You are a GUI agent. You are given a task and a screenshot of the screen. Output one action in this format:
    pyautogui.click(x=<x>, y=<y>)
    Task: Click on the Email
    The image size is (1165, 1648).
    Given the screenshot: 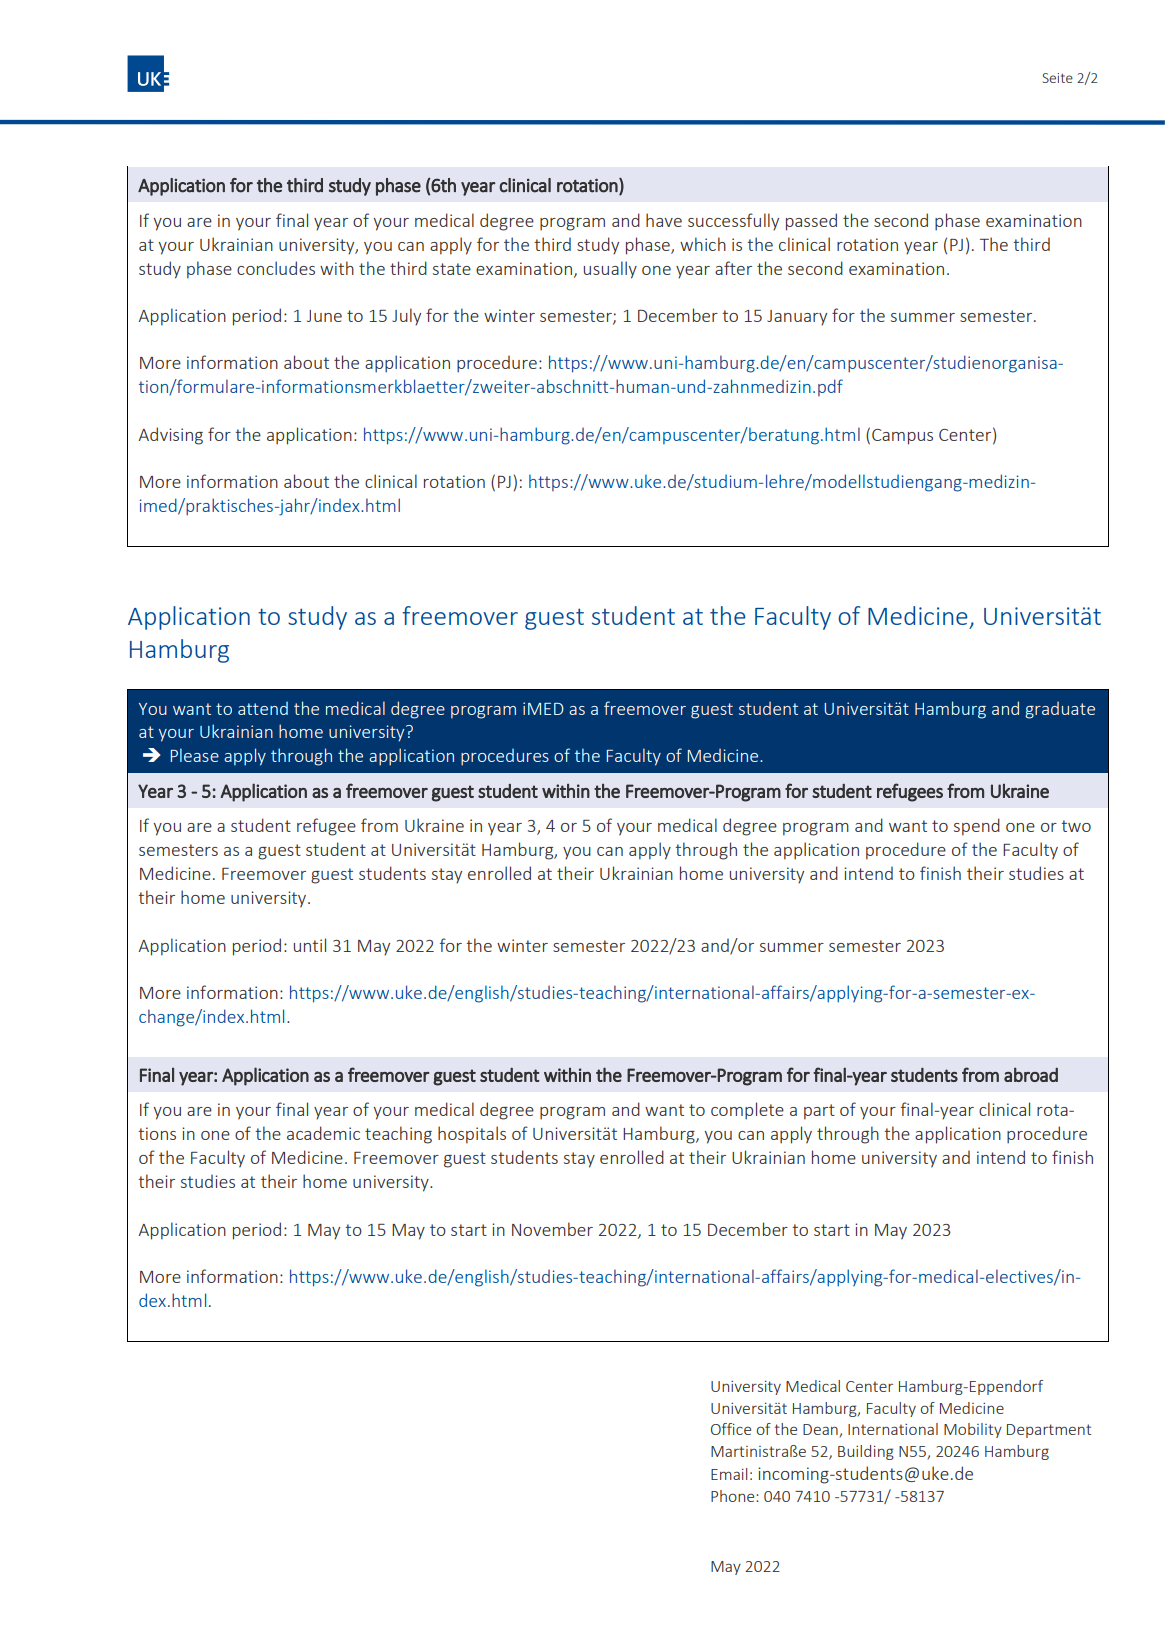 What is the action you would take?
    pyautogui.click(x=729, y=1474)
